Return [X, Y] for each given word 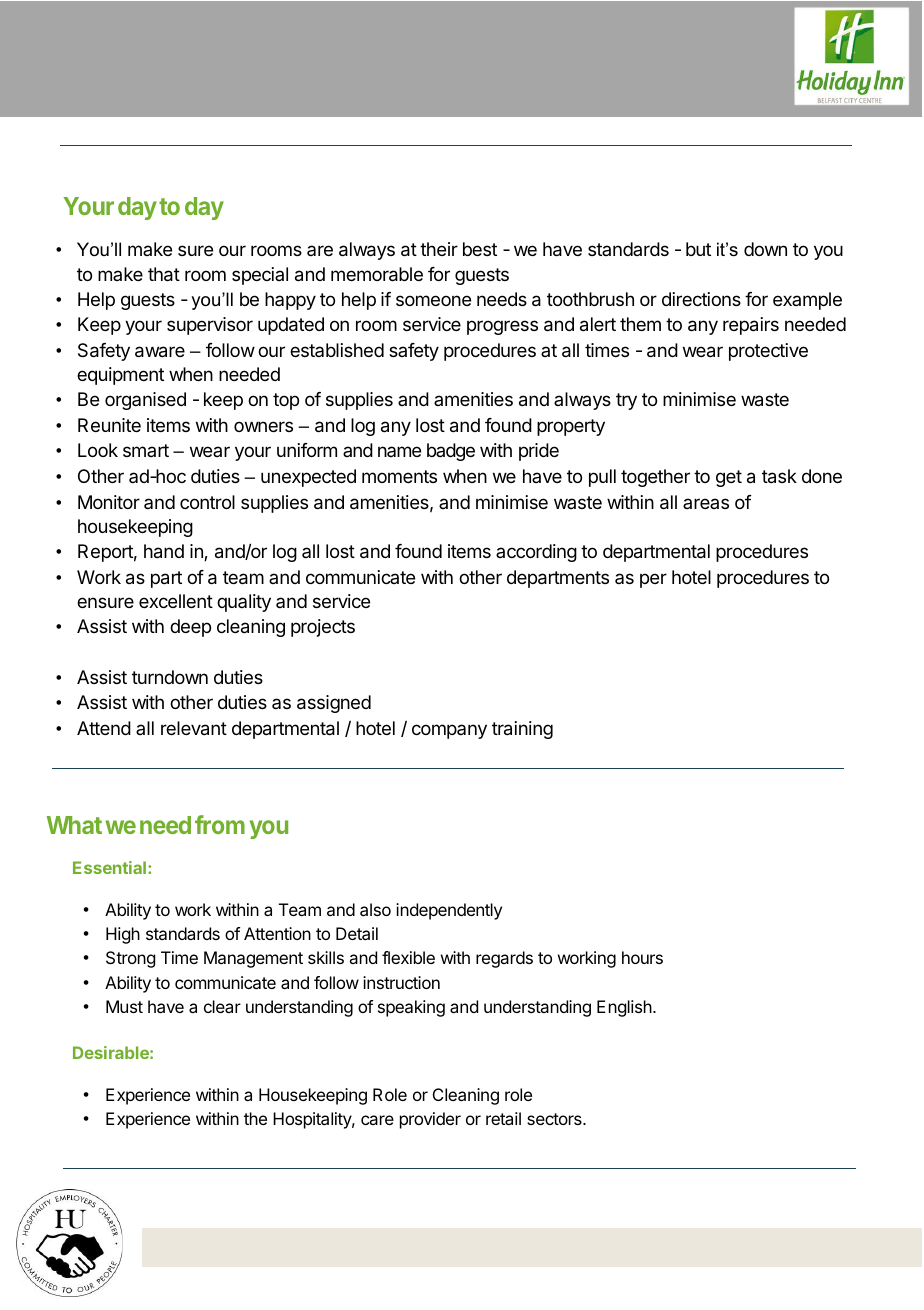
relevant [194, 728]
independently [449, 911]
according [536, 553]
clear [222, 1006]
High [123, 935]
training [522, 730]
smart [146, 450]
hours [642, 957]
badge [451, 452]
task [779, 476]
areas [706, 503]
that [164, 274]
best [480, 249]
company [449, 731]
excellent [176, 601]
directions [701, 299]
